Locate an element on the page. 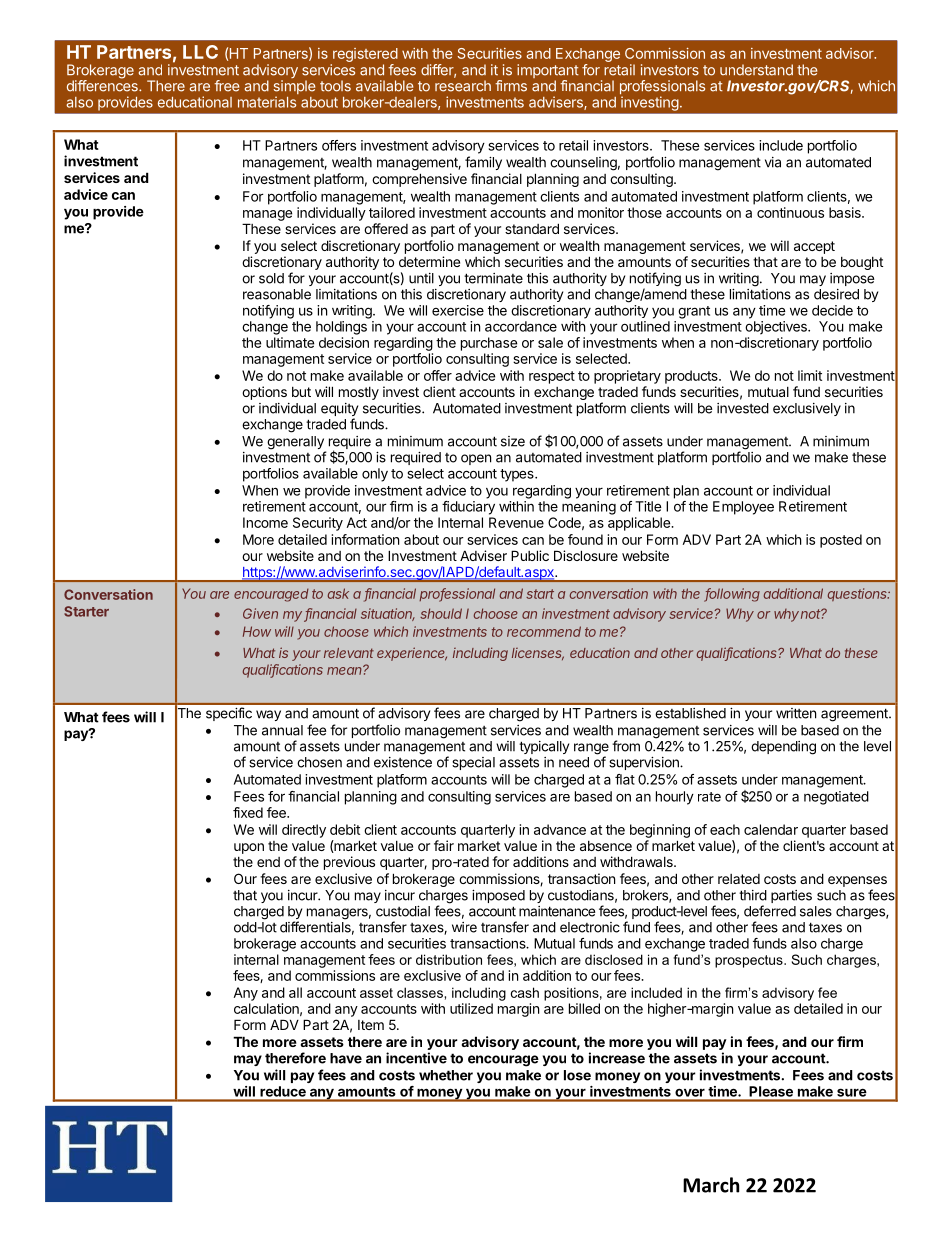  important is located at coordinates (548, 72).
